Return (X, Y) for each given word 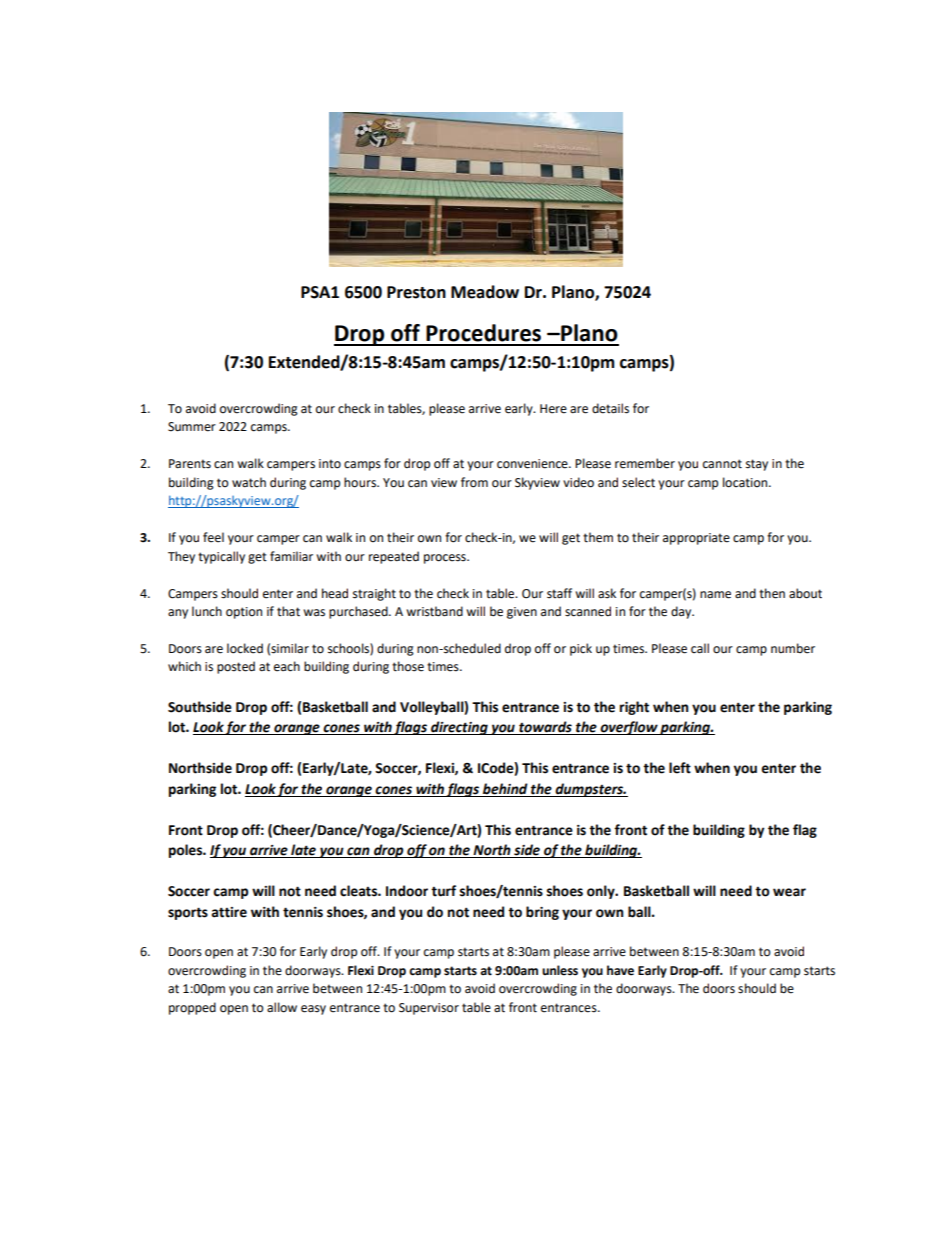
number (793, 648)
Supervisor (429, 1009)
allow (282, 1007)
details (610, 408)
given (522, 613)
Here (553, 409)
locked (245, 648)
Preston (416, 292)
